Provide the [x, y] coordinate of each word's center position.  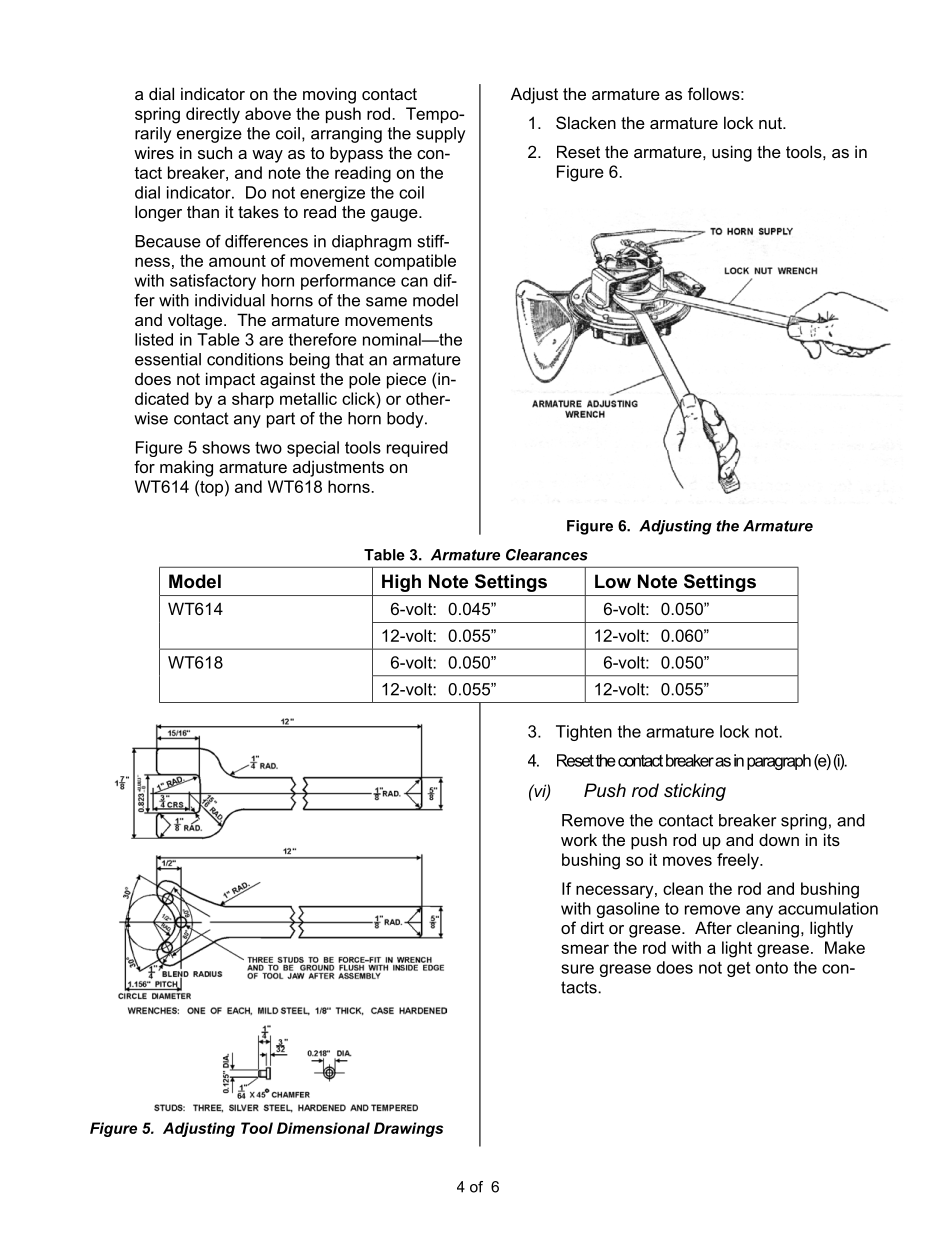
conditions [245, 359]
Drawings [408, 1129]
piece [406, 380]
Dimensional [323, 1128]
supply [441, 135]
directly [213, 115]
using [732, 153]
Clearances [547, 555]
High [401, 583]
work [579, 839]
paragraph [779, 762]
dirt [592, 927]
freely [739, 861]
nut [771, 123]
